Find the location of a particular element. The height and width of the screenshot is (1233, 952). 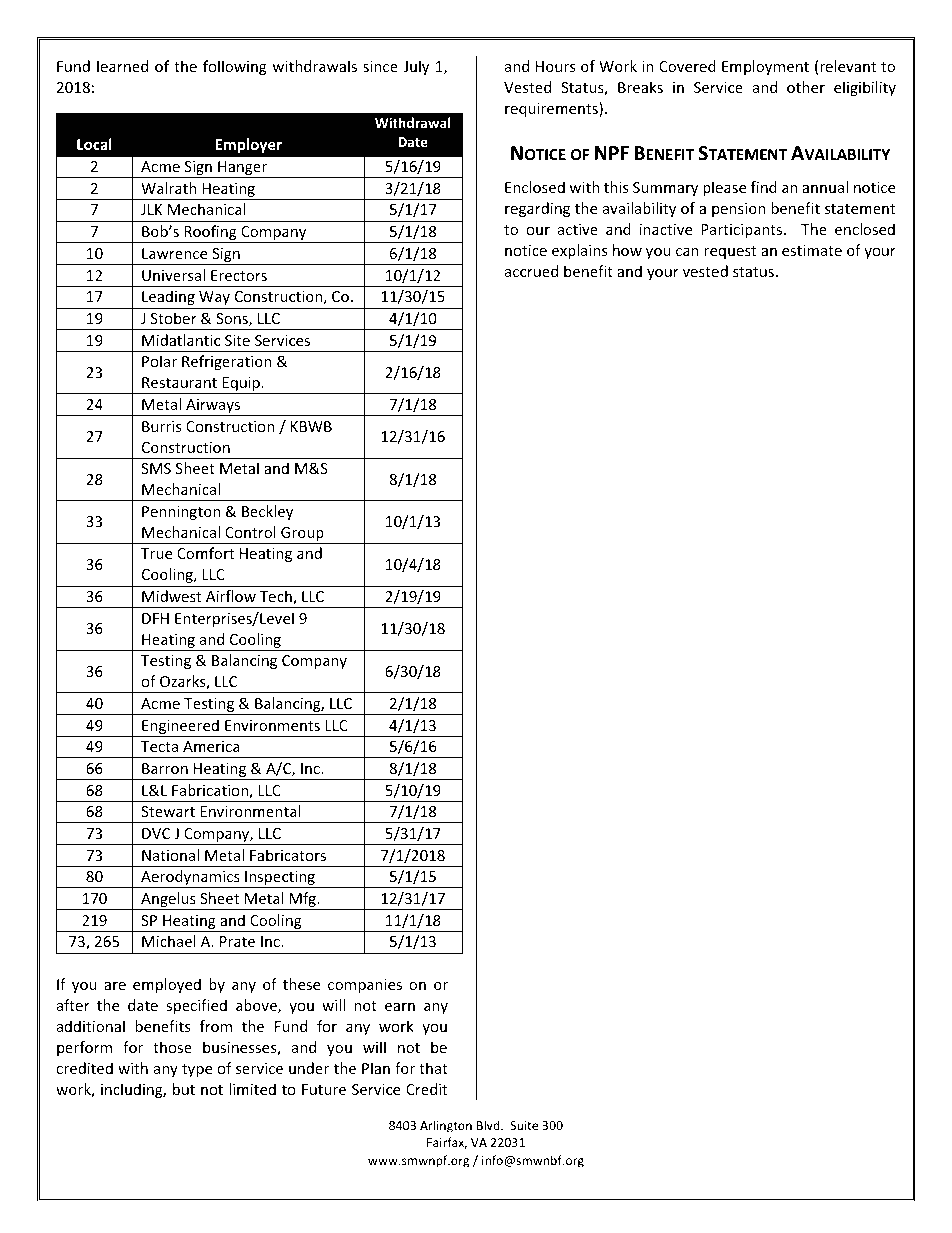

Fabricators is located at coordinates (288, 855).
